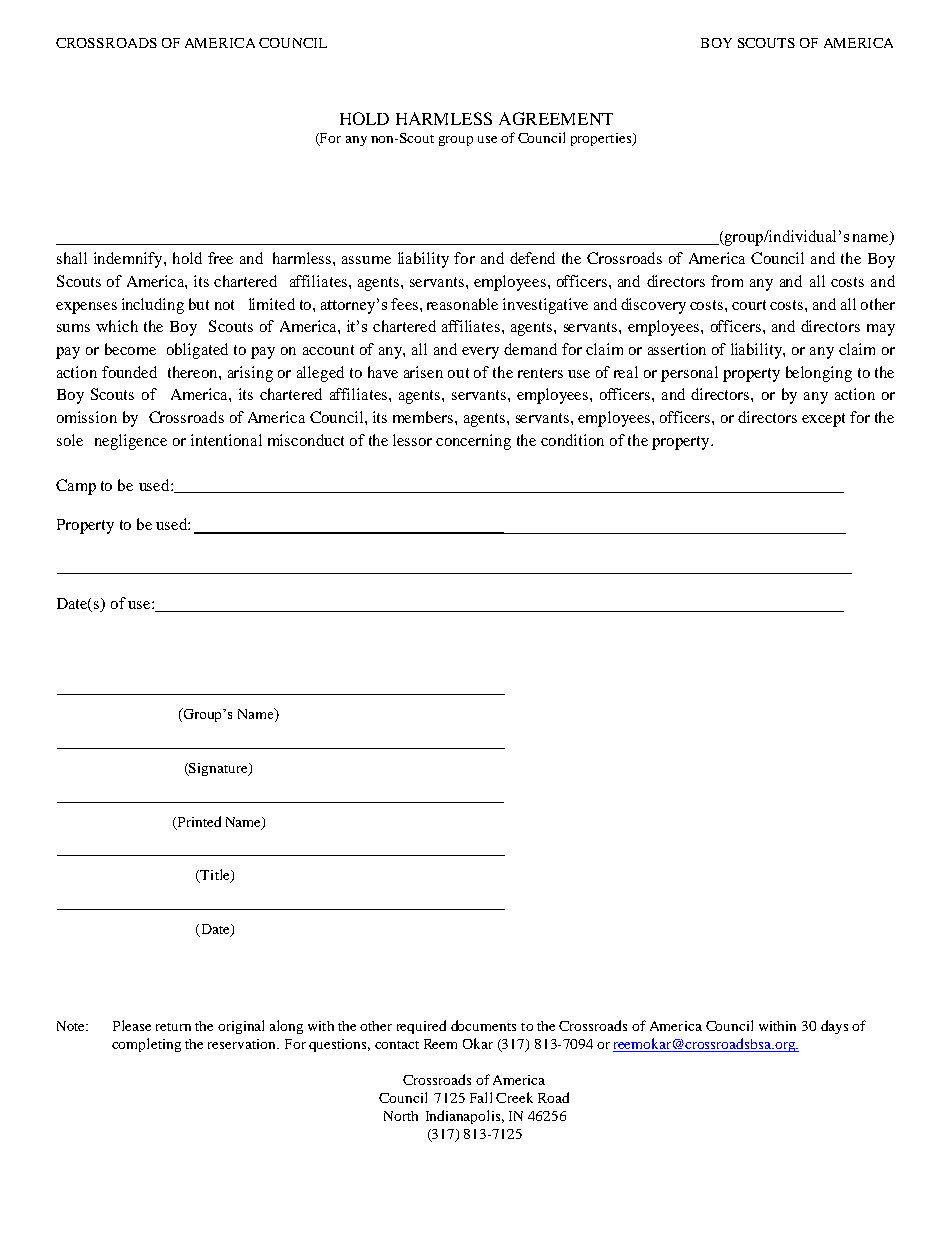  Describe the element at coordinates (473, 442) in the document. I see `concerning` at that location.
